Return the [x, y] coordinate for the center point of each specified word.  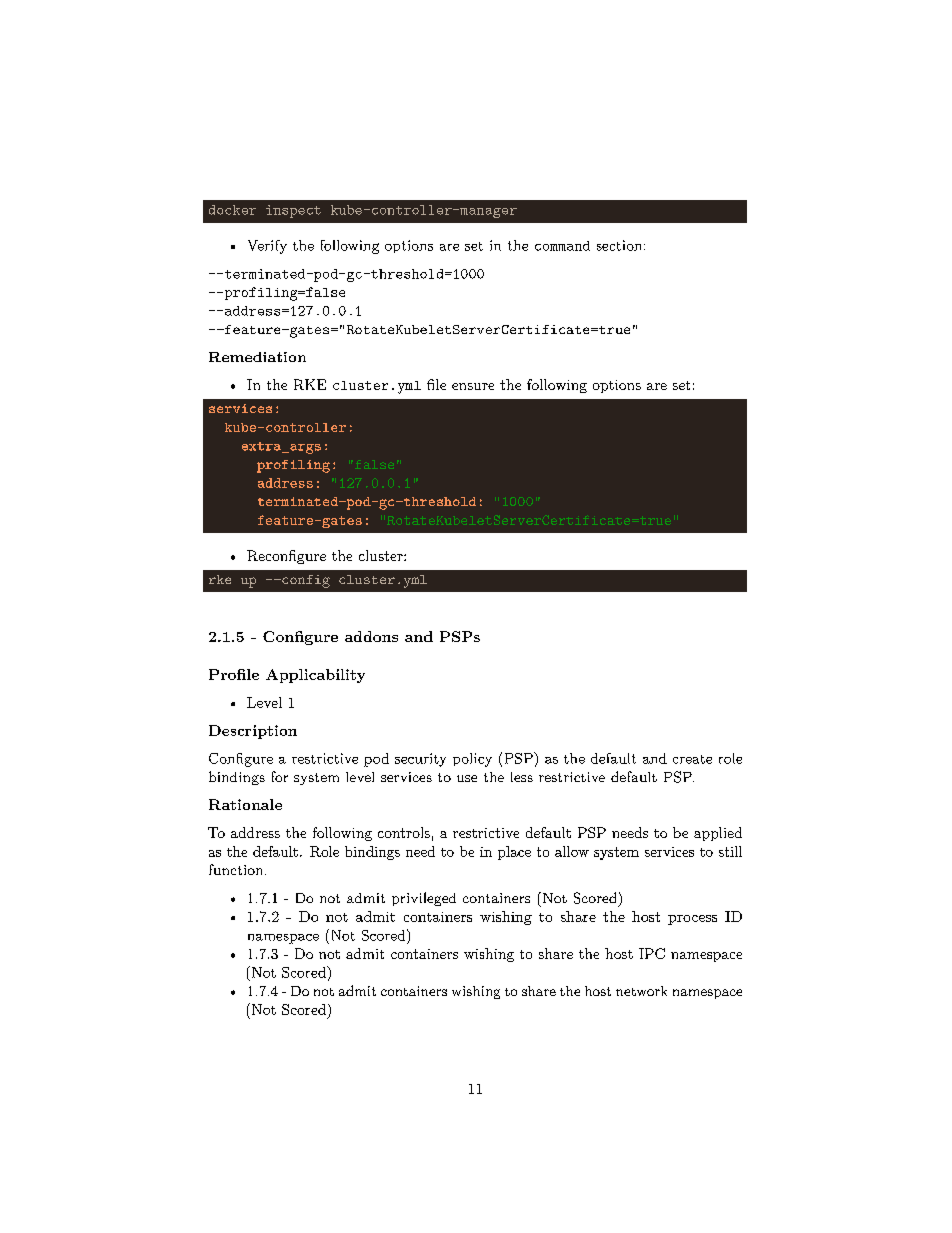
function [237, 869]
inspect [293, 211]
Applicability [315, 676]
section [621, 245]
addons [371, 636]
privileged [424, 899]
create [692, 759]
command [562, 246]
